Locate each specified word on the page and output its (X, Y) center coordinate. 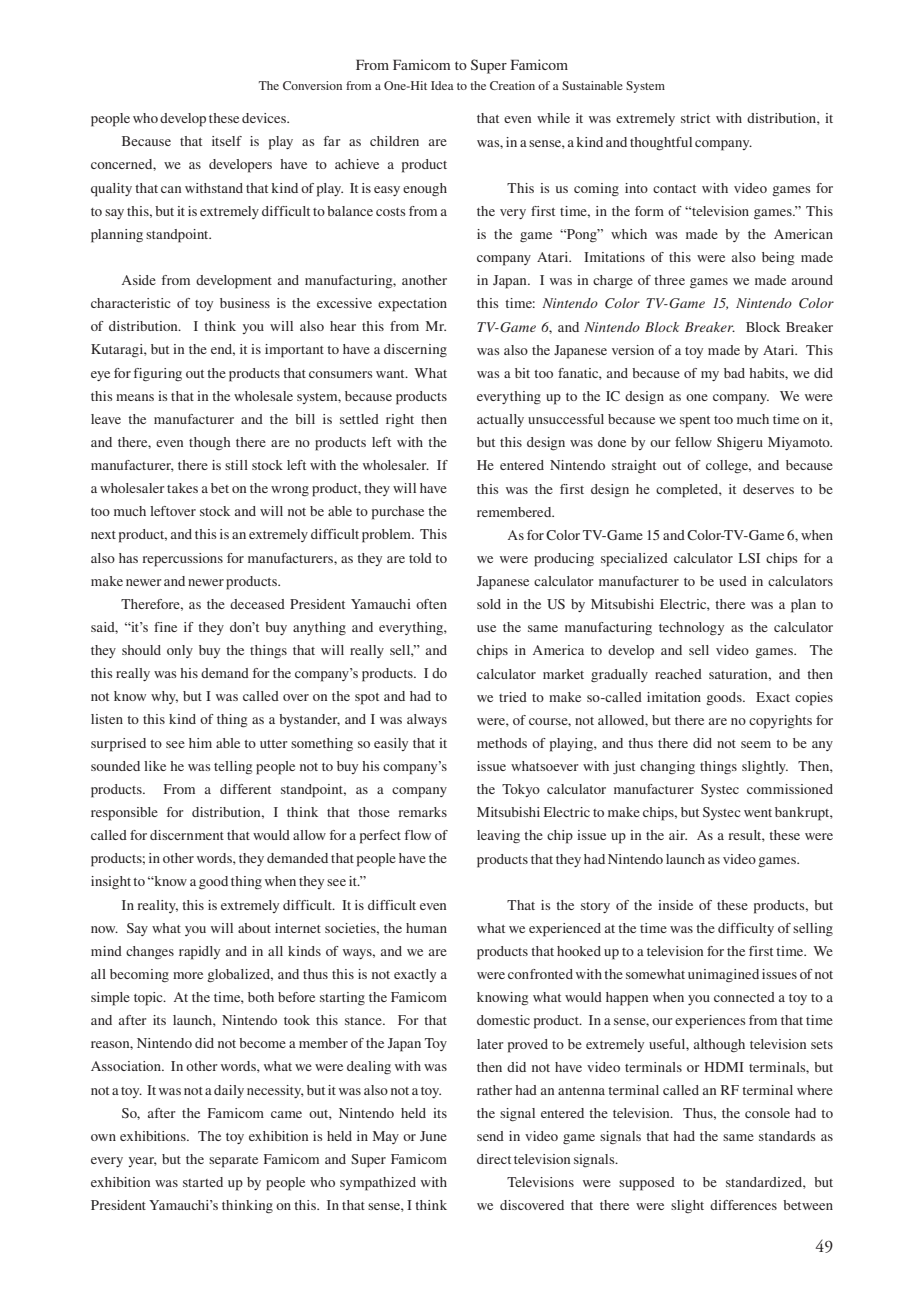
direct (494, 1159)
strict (695, 118)
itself (227, 141)
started (203, 1182)
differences (743, 1205)
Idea (442, 85)
